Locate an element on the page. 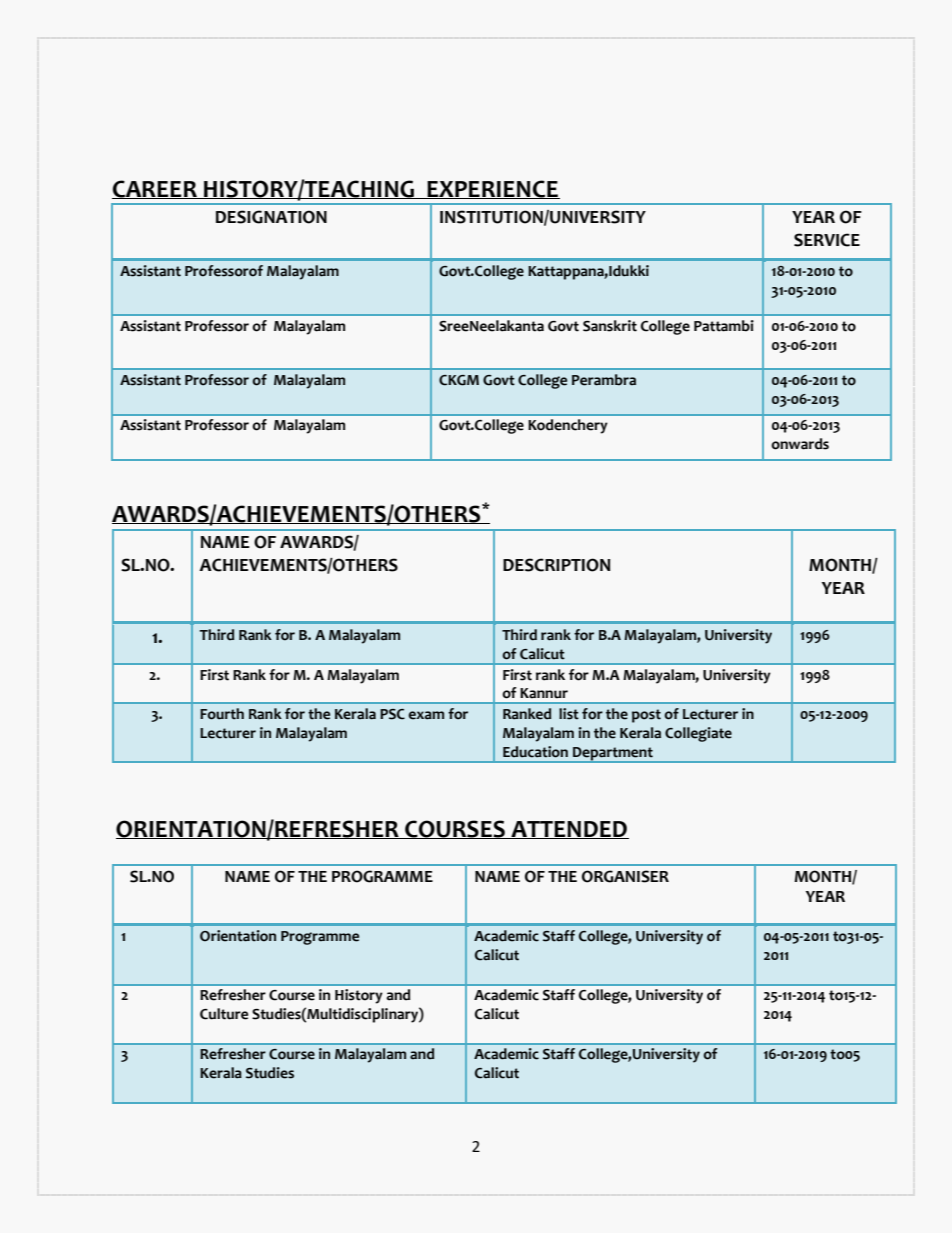 This page has height=1233, width=952. EXPERIENCE is located at coordinates (492, 189).
